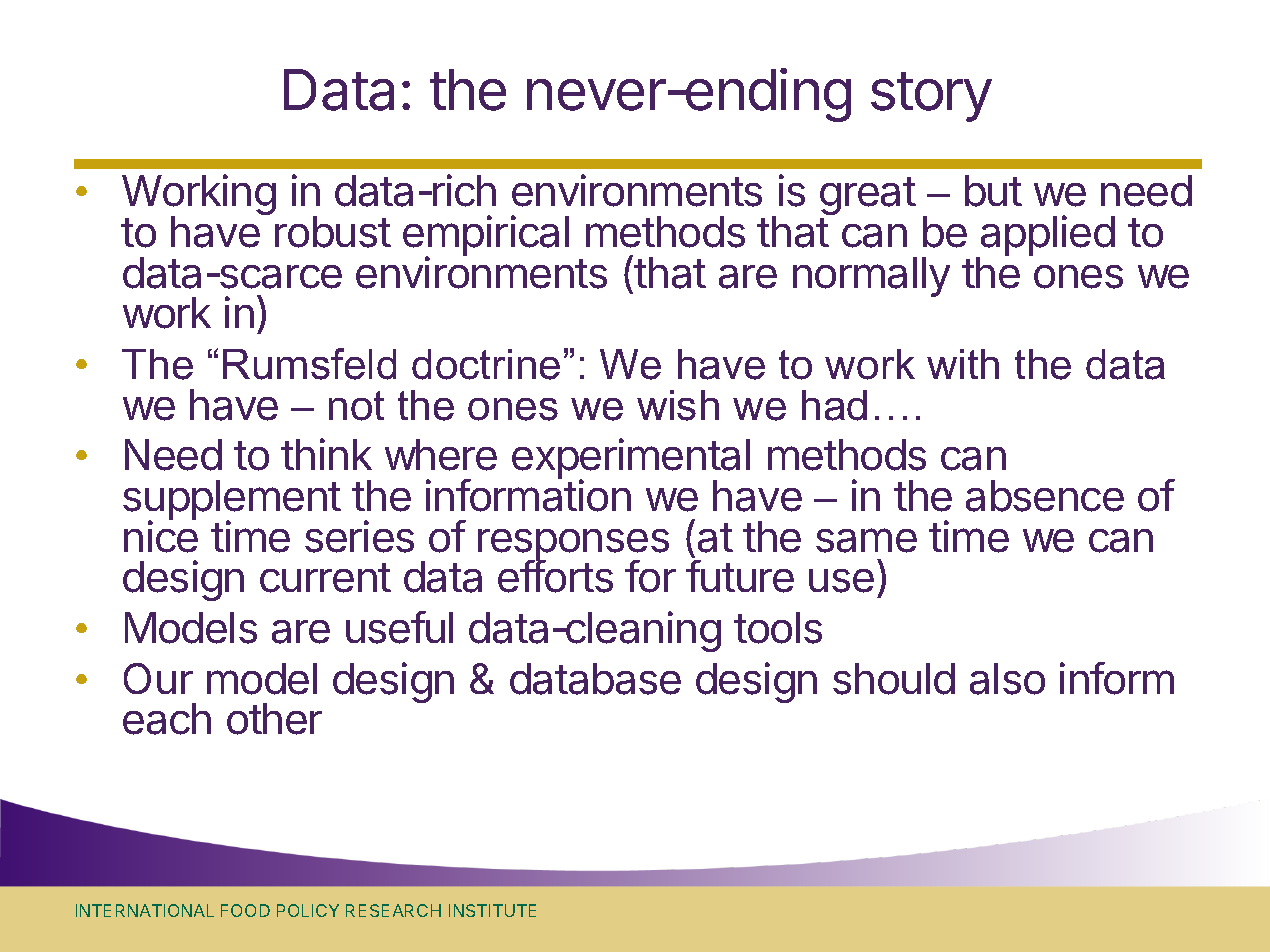 The image size is (1270, 952). Describe the element at coordinates (309, 364) in the image. I see `Rumsfeld` at that location.
